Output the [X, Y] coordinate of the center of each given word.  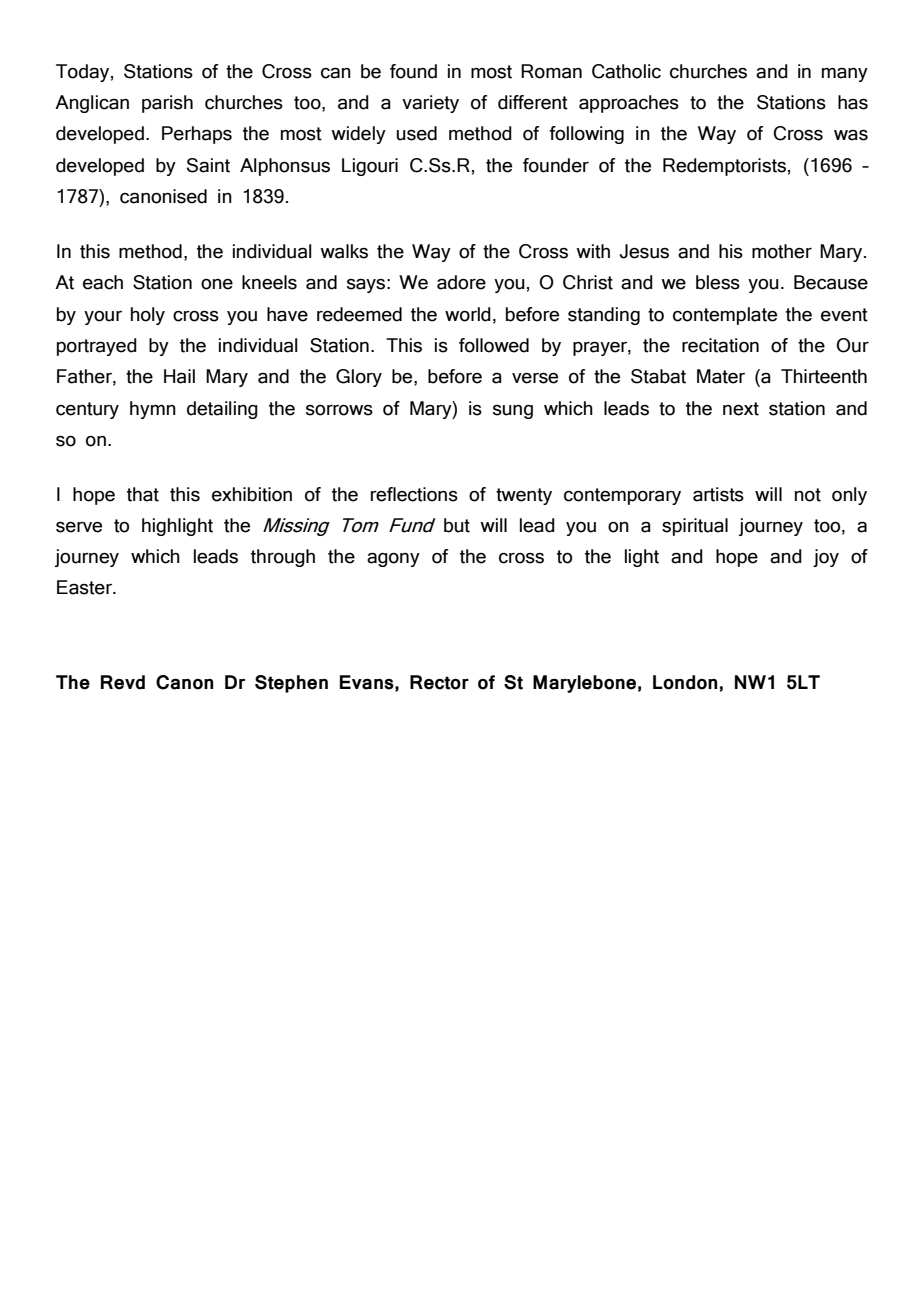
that [143, 494]
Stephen [291, 684]
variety [430, 104]
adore [461, 282]
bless [718, 282]
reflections [414, 494]
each [103, 282]
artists [718, 494]
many [845, 75]
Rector [439, 682]
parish [167, 104]
